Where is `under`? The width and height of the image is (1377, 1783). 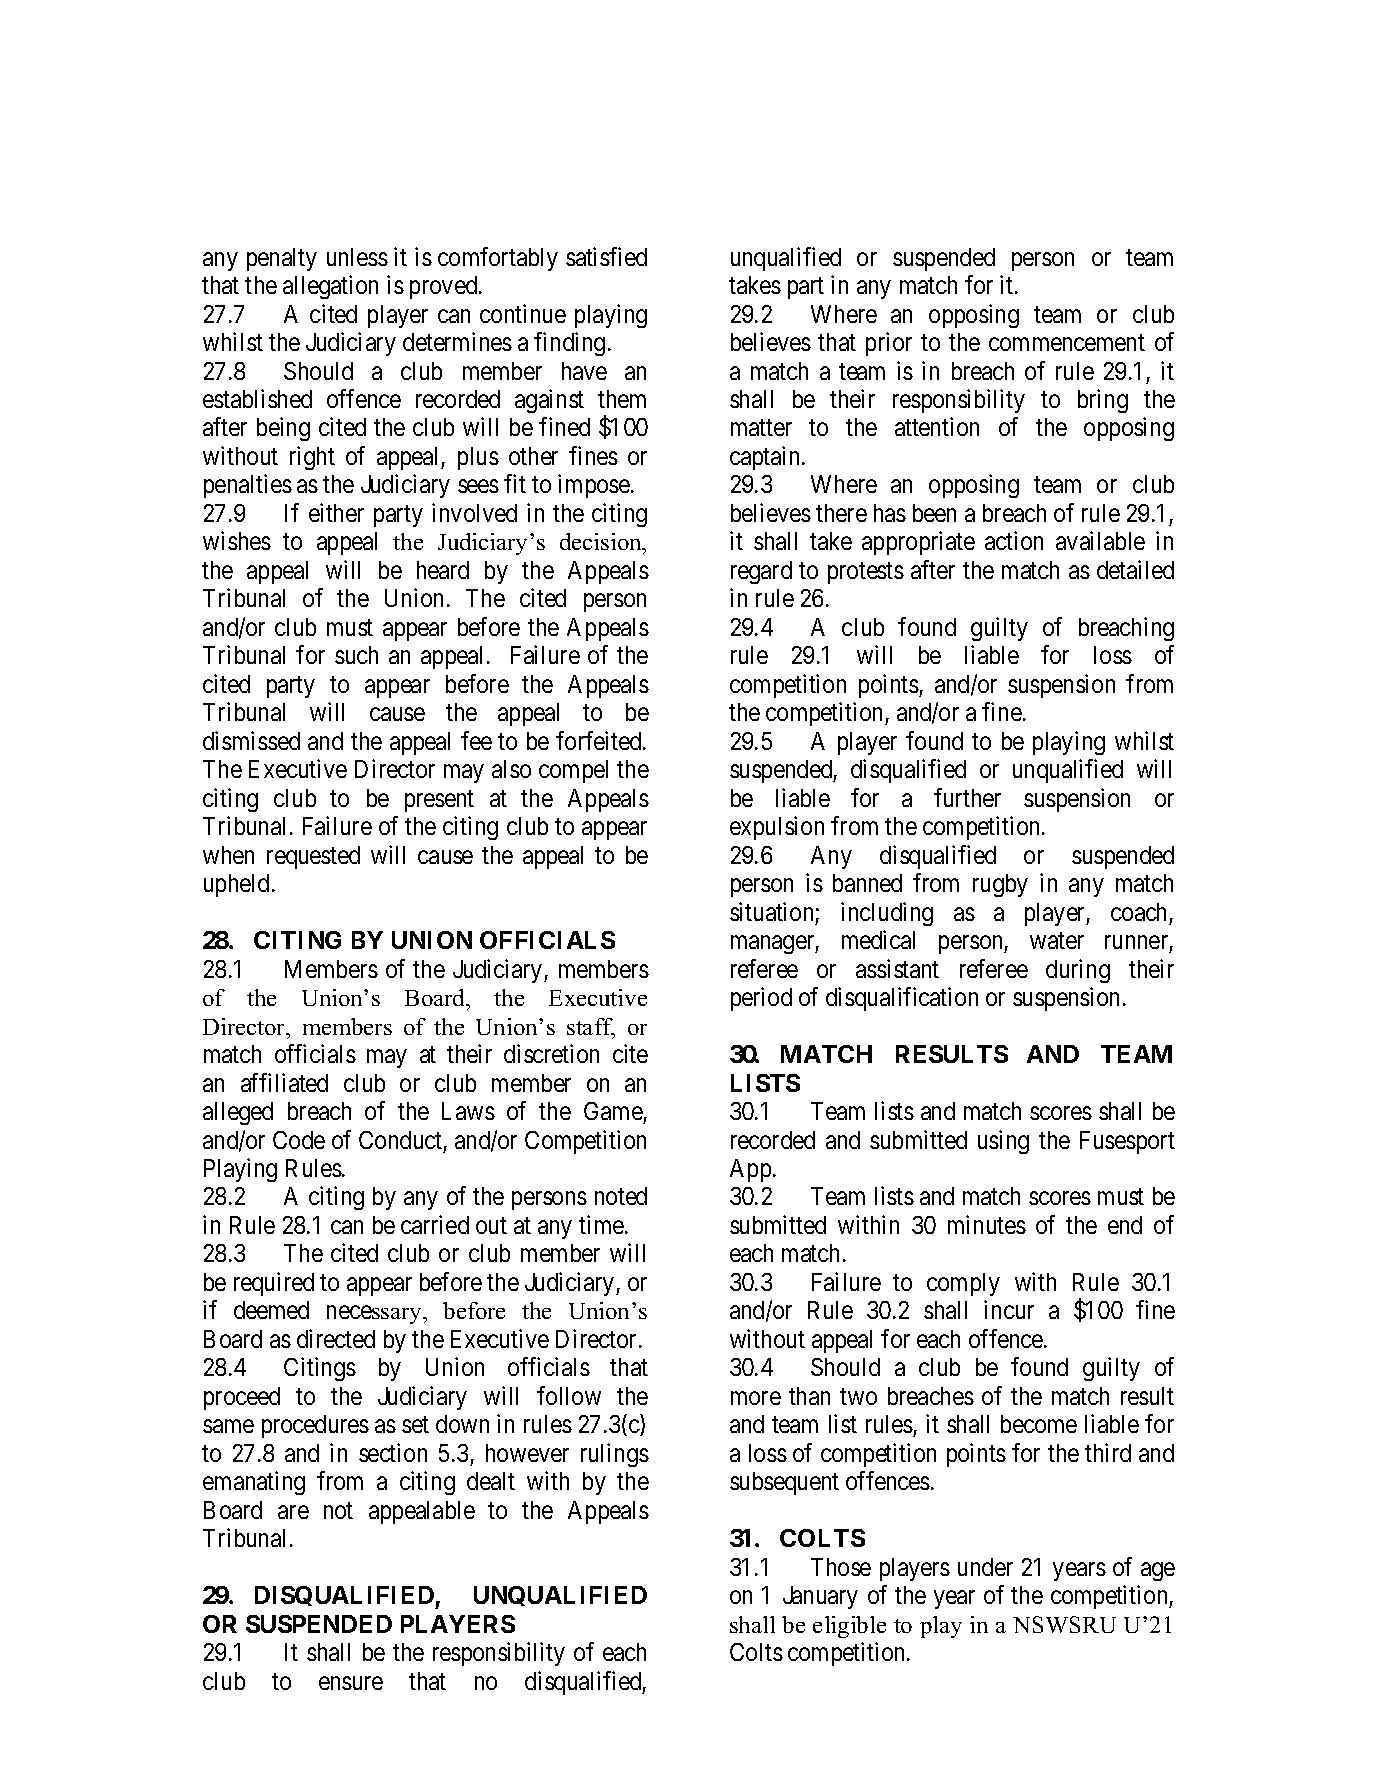 under is located at coordinates (985, 1567).
